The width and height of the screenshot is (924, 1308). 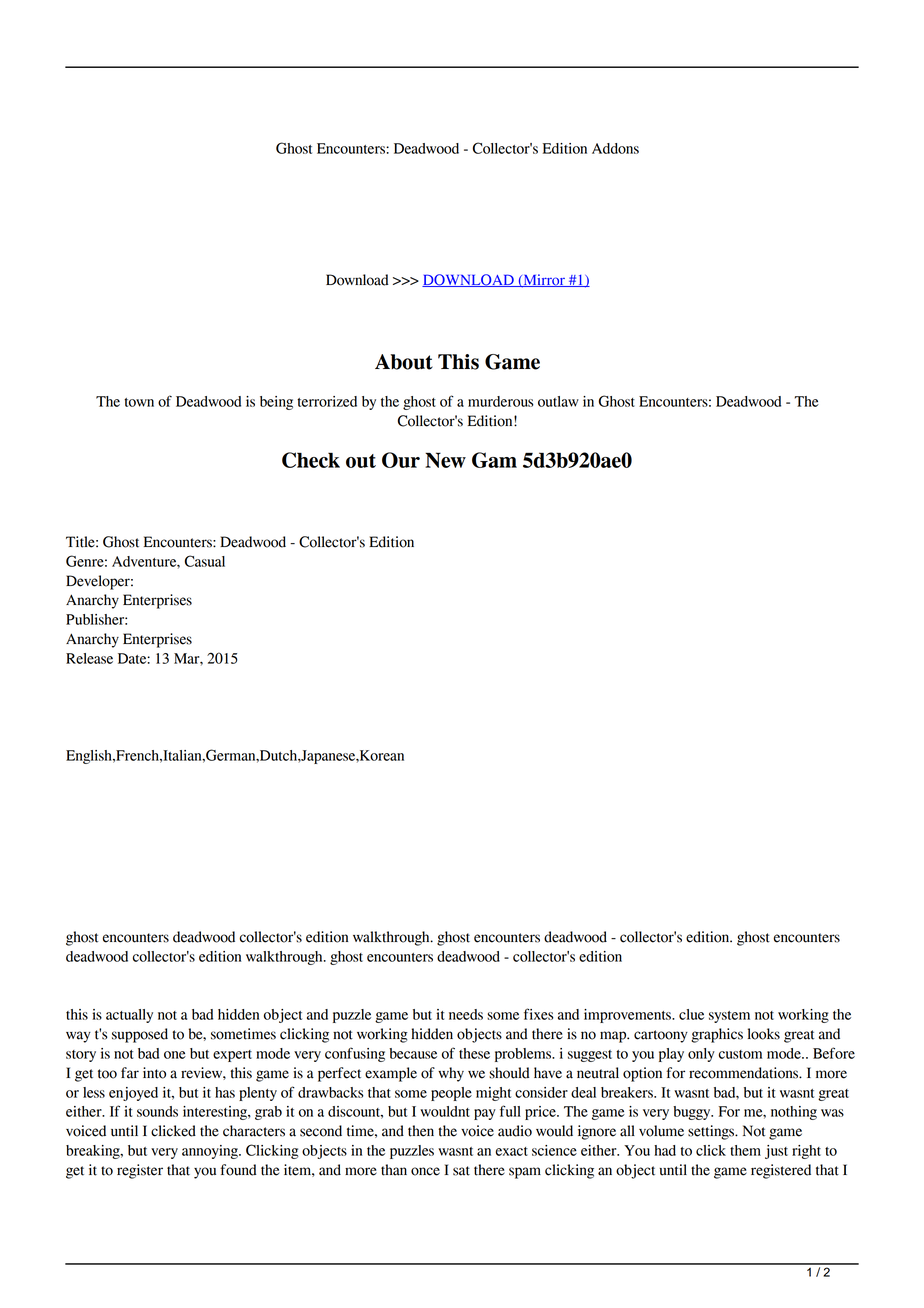 What do you see at coordinates (729, 1017) in the screenshot?
I see `system` at bounding box center [729, 1017].
